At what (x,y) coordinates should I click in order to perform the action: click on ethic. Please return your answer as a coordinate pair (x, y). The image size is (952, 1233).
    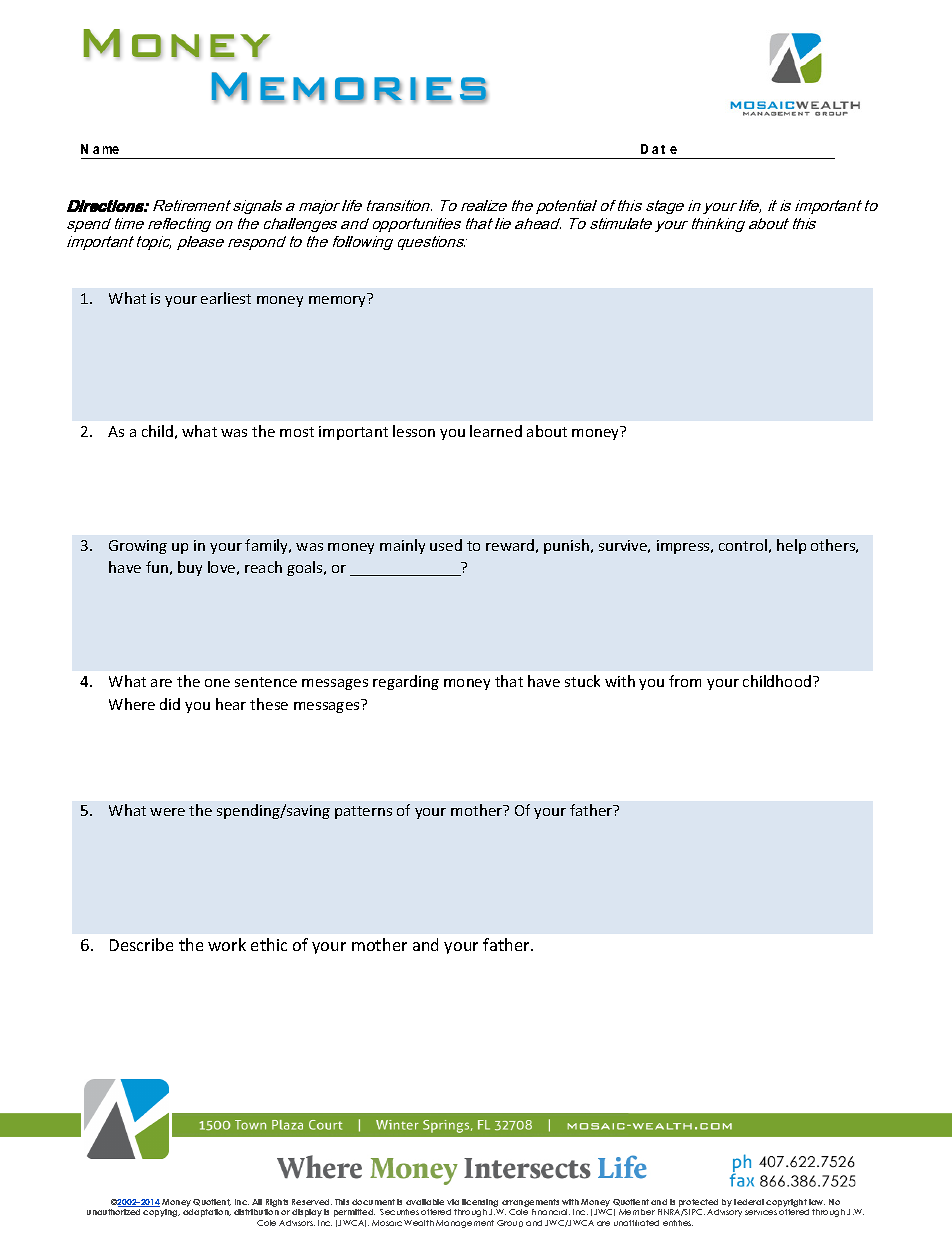
    Looking at the image, I should click on (269, 944).
